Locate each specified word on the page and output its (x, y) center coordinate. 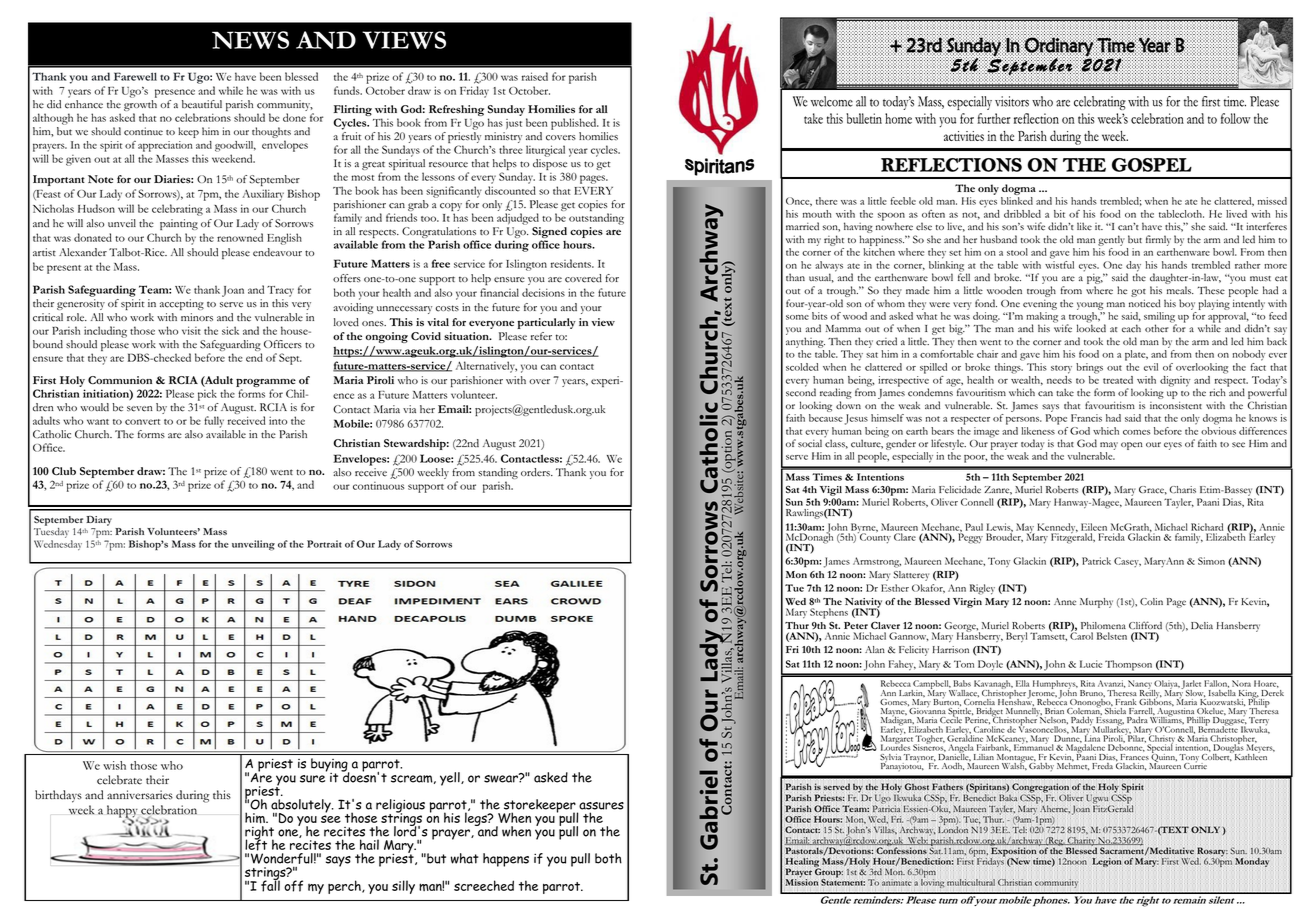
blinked (1017, 201)
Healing (803, 864)
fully (214, 422)
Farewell (135, 76)
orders (536, 472)
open (1132, 446)
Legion (1106, 862)
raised (535, 76)
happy (123, 812)
